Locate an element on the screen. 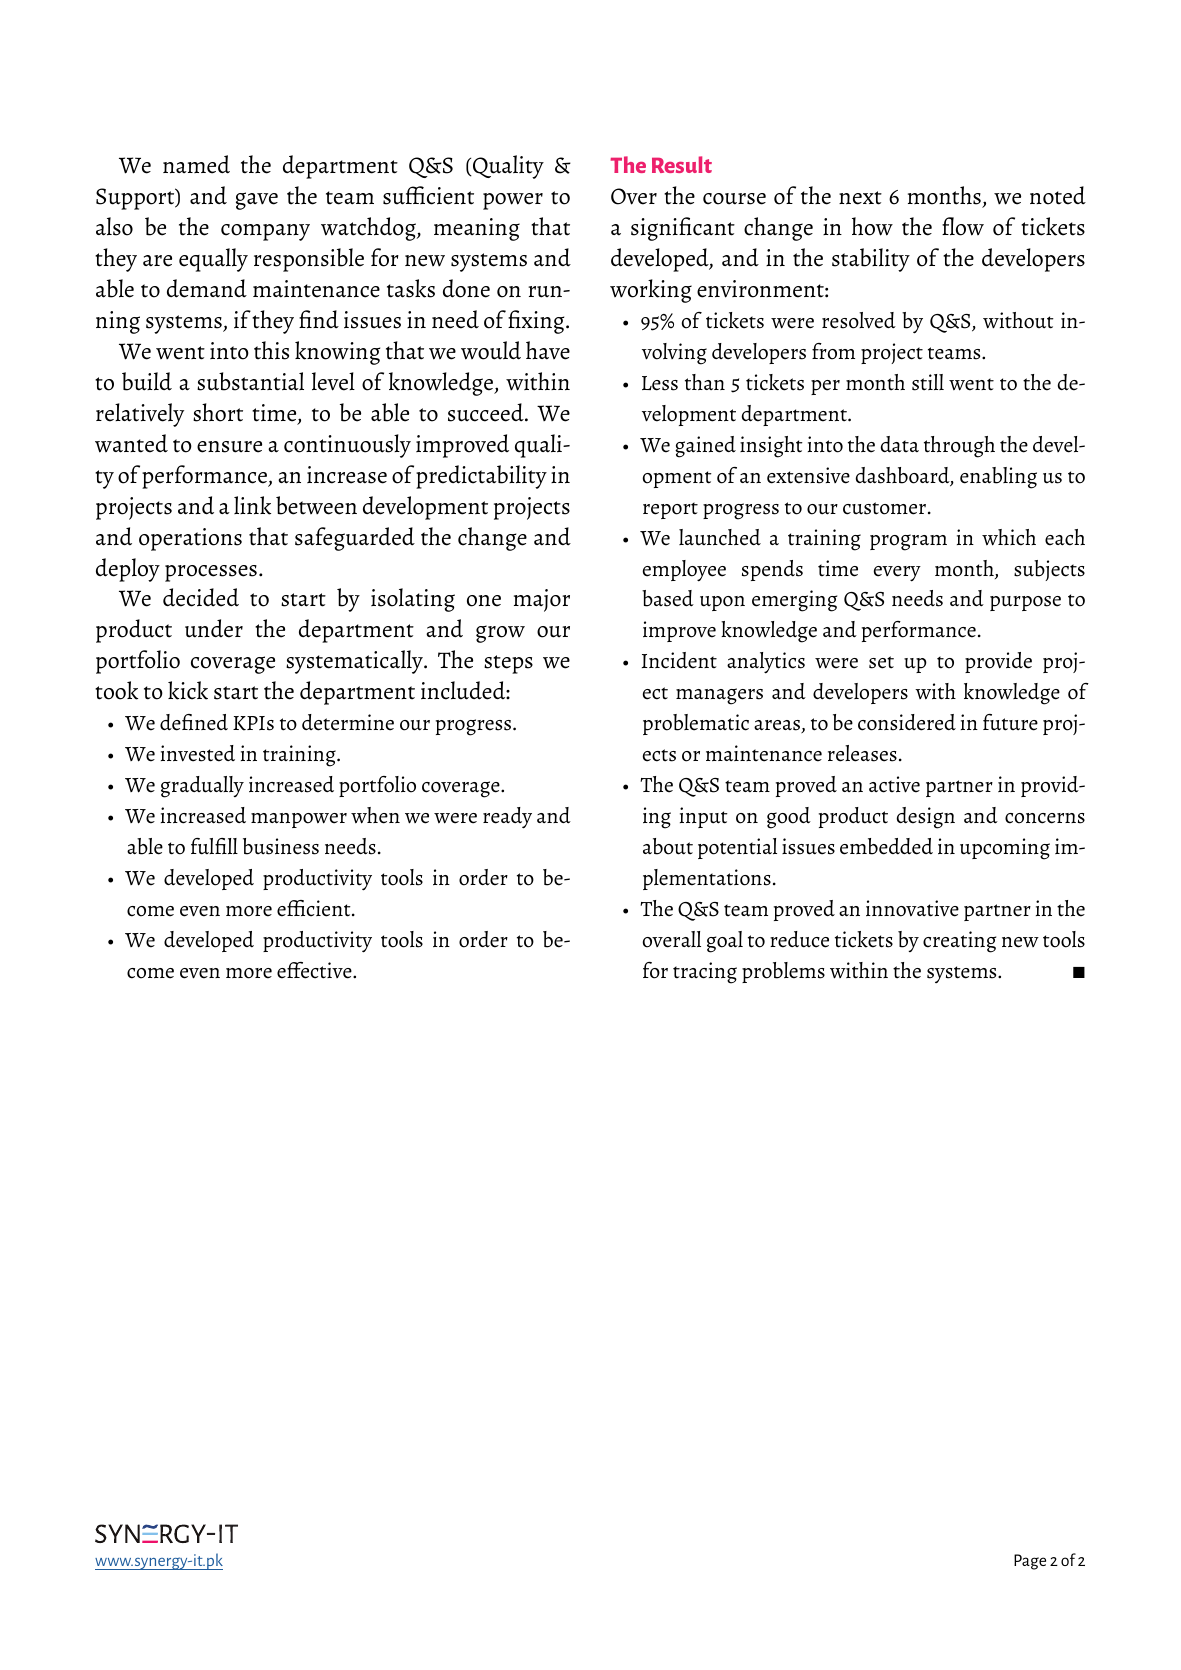  gave is located at coordinates (257, 201).
